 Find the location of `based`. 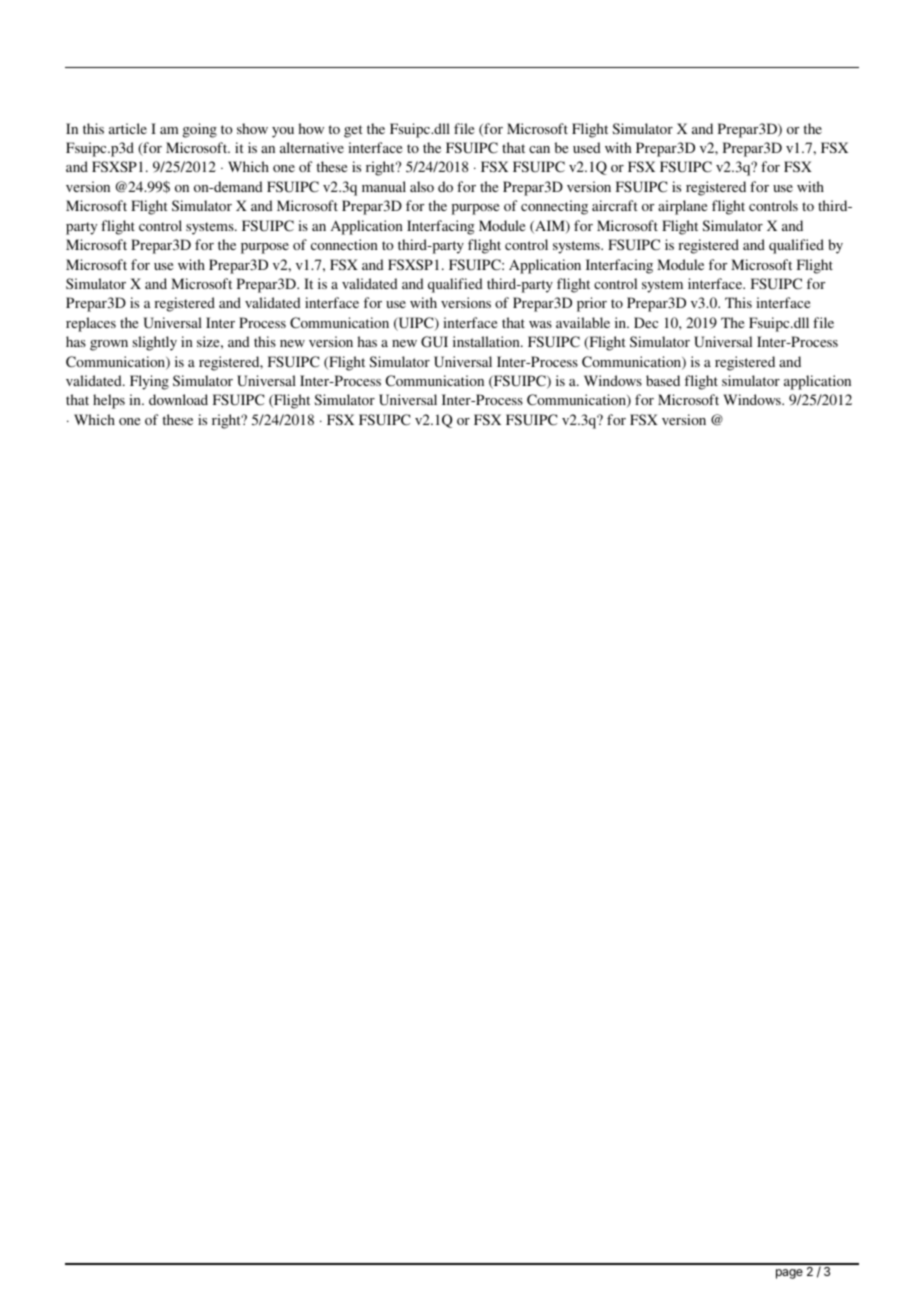

based is located at coordinates (663, 380).
